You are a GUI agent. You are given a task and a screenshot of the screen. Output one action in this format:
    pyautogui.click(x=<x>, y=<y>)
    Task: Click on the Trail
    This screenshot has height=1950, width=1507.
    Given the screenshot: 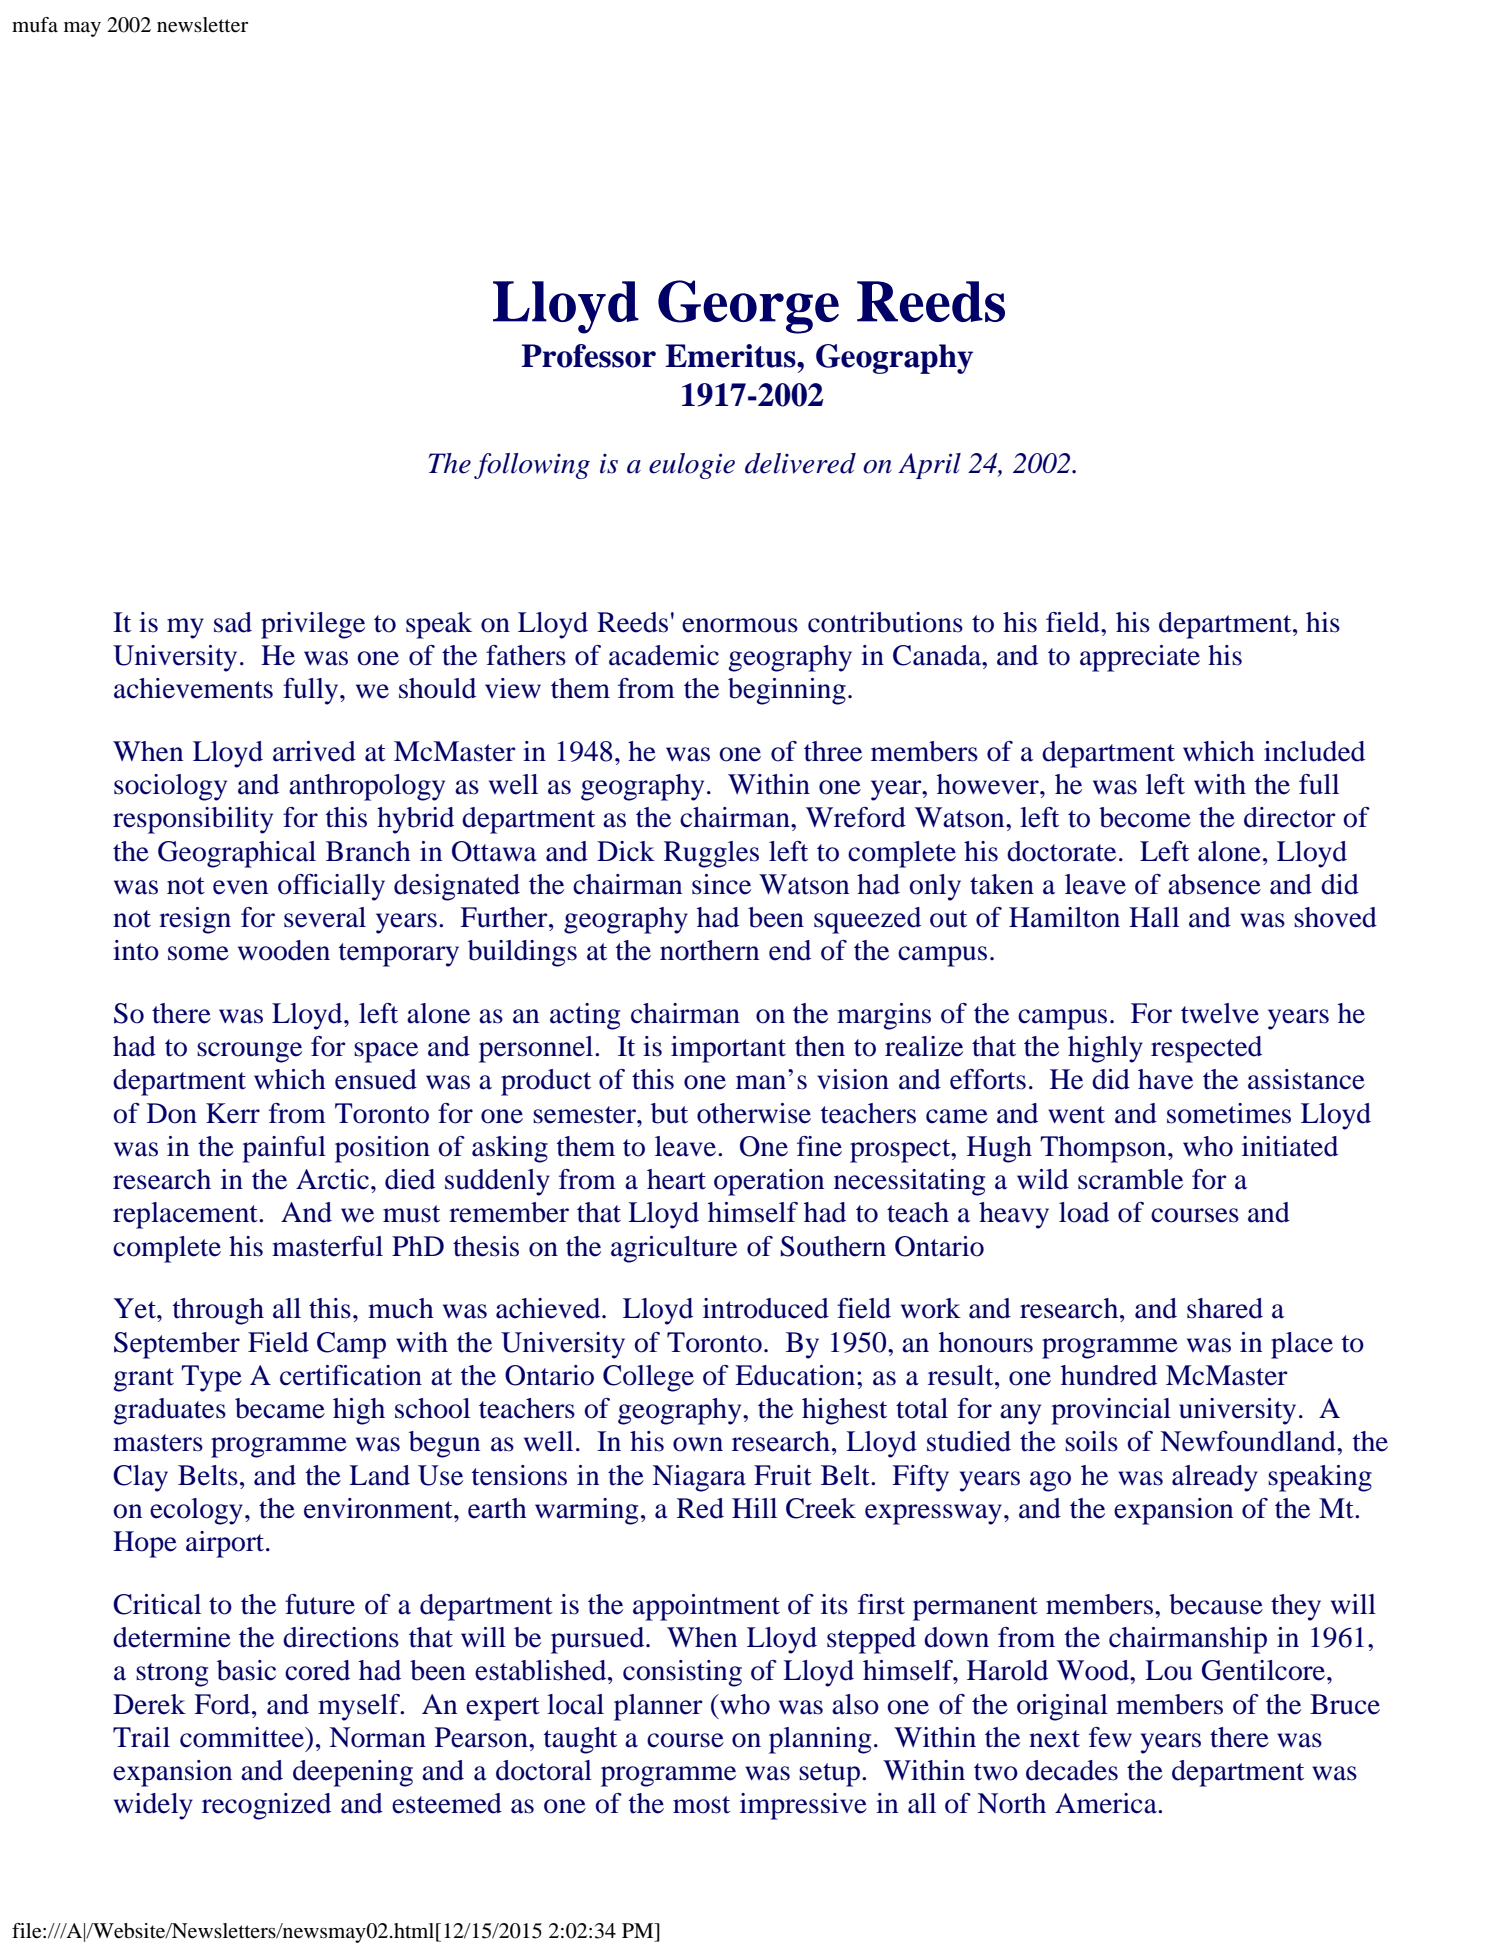 What is the action you would take?
    pyautogui.click(x=141, y=1737)
